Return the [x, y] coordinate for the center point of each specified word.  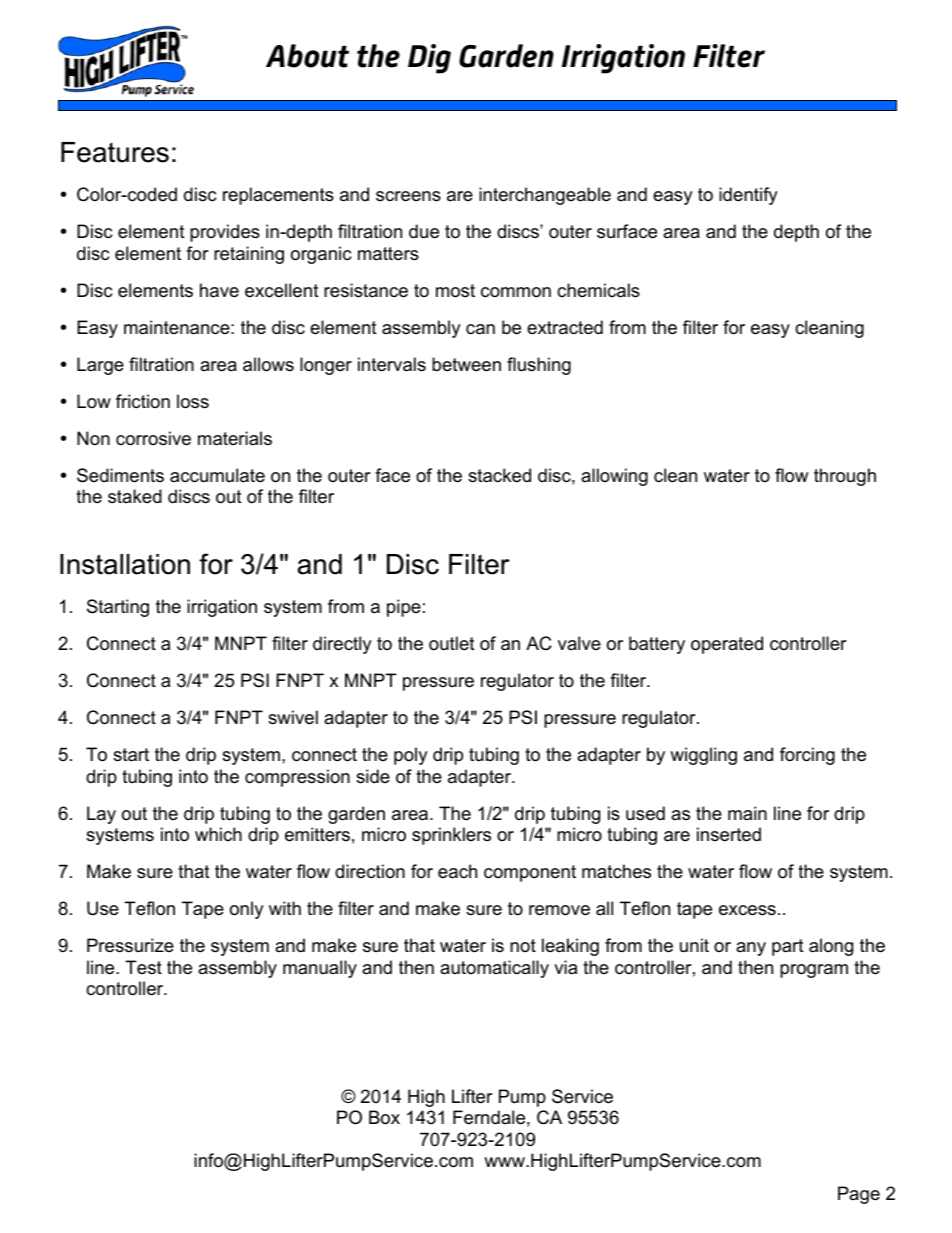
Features [115, 152]
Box [384, 1117]
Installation [125, 564]
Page [859, 1195]
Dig [429, 59]
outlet [452, 643]
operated [727, 645]
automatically [494, 969]
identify [748, 196]
